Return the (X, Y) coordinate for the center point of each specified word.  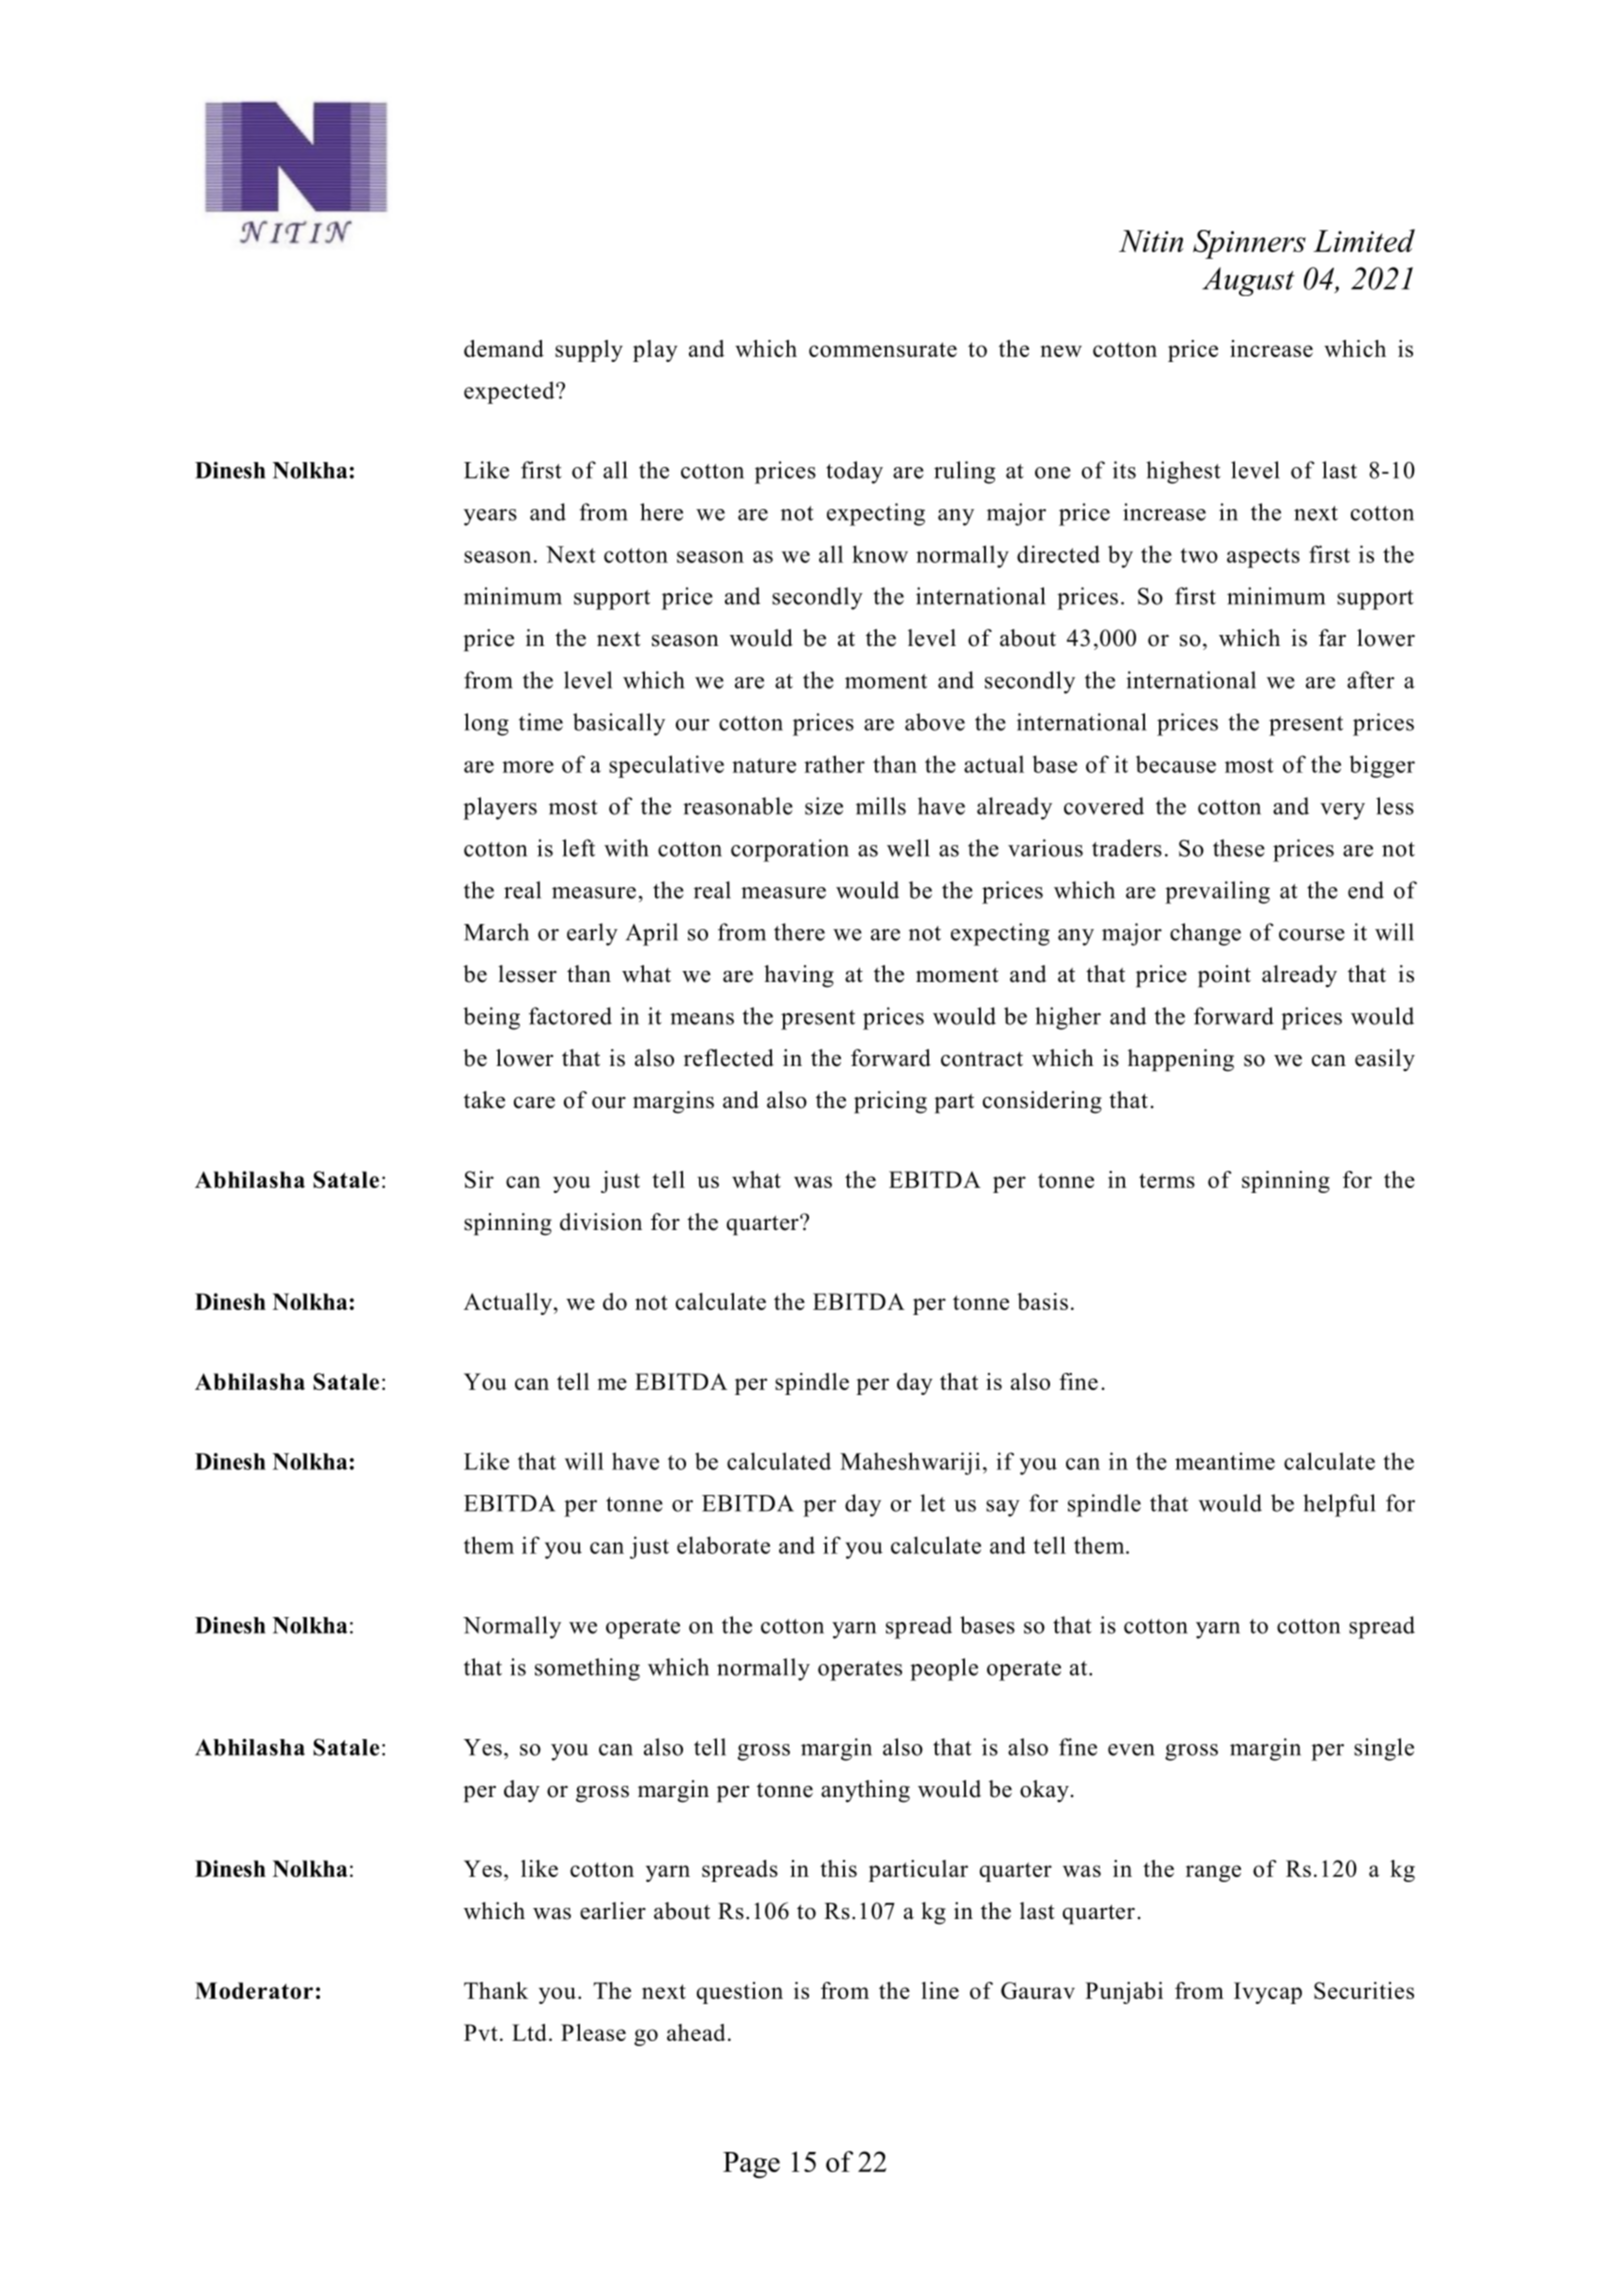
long (486, 724)
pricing (890, 1102)
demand (504, 348)
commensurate (883, 349)
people (944, 1669)
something (587, 1669)
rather (834, 764)
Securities (1364, 1990)
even (1131, 1750)
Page (751, 2165)
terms (1167, 1180)
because (1176, 764)
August (1248, 281)
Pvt (480, 2032)
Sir (479, 1179)
